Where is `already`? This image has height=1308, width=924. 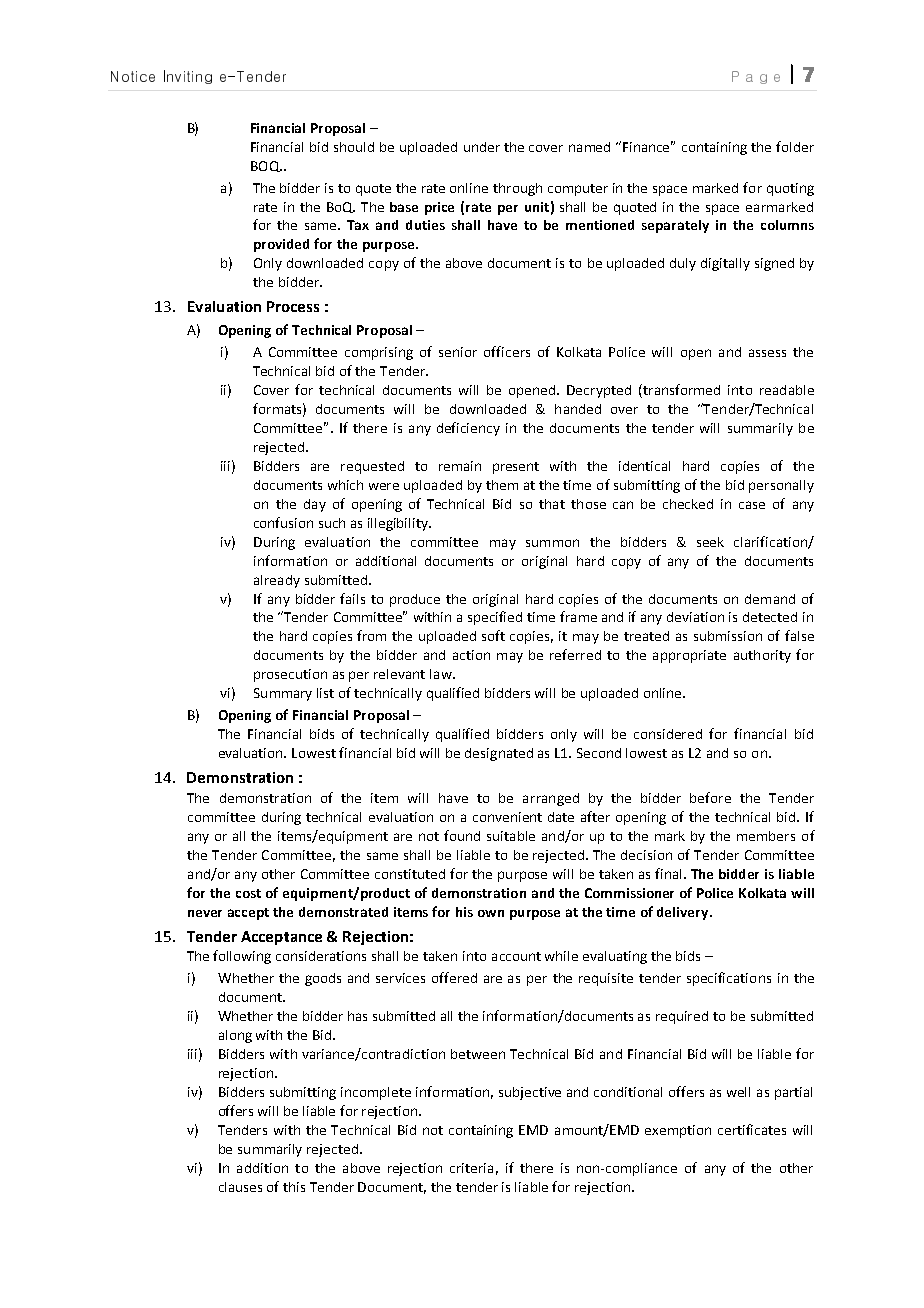
already is located at coordinates (277, 581).
